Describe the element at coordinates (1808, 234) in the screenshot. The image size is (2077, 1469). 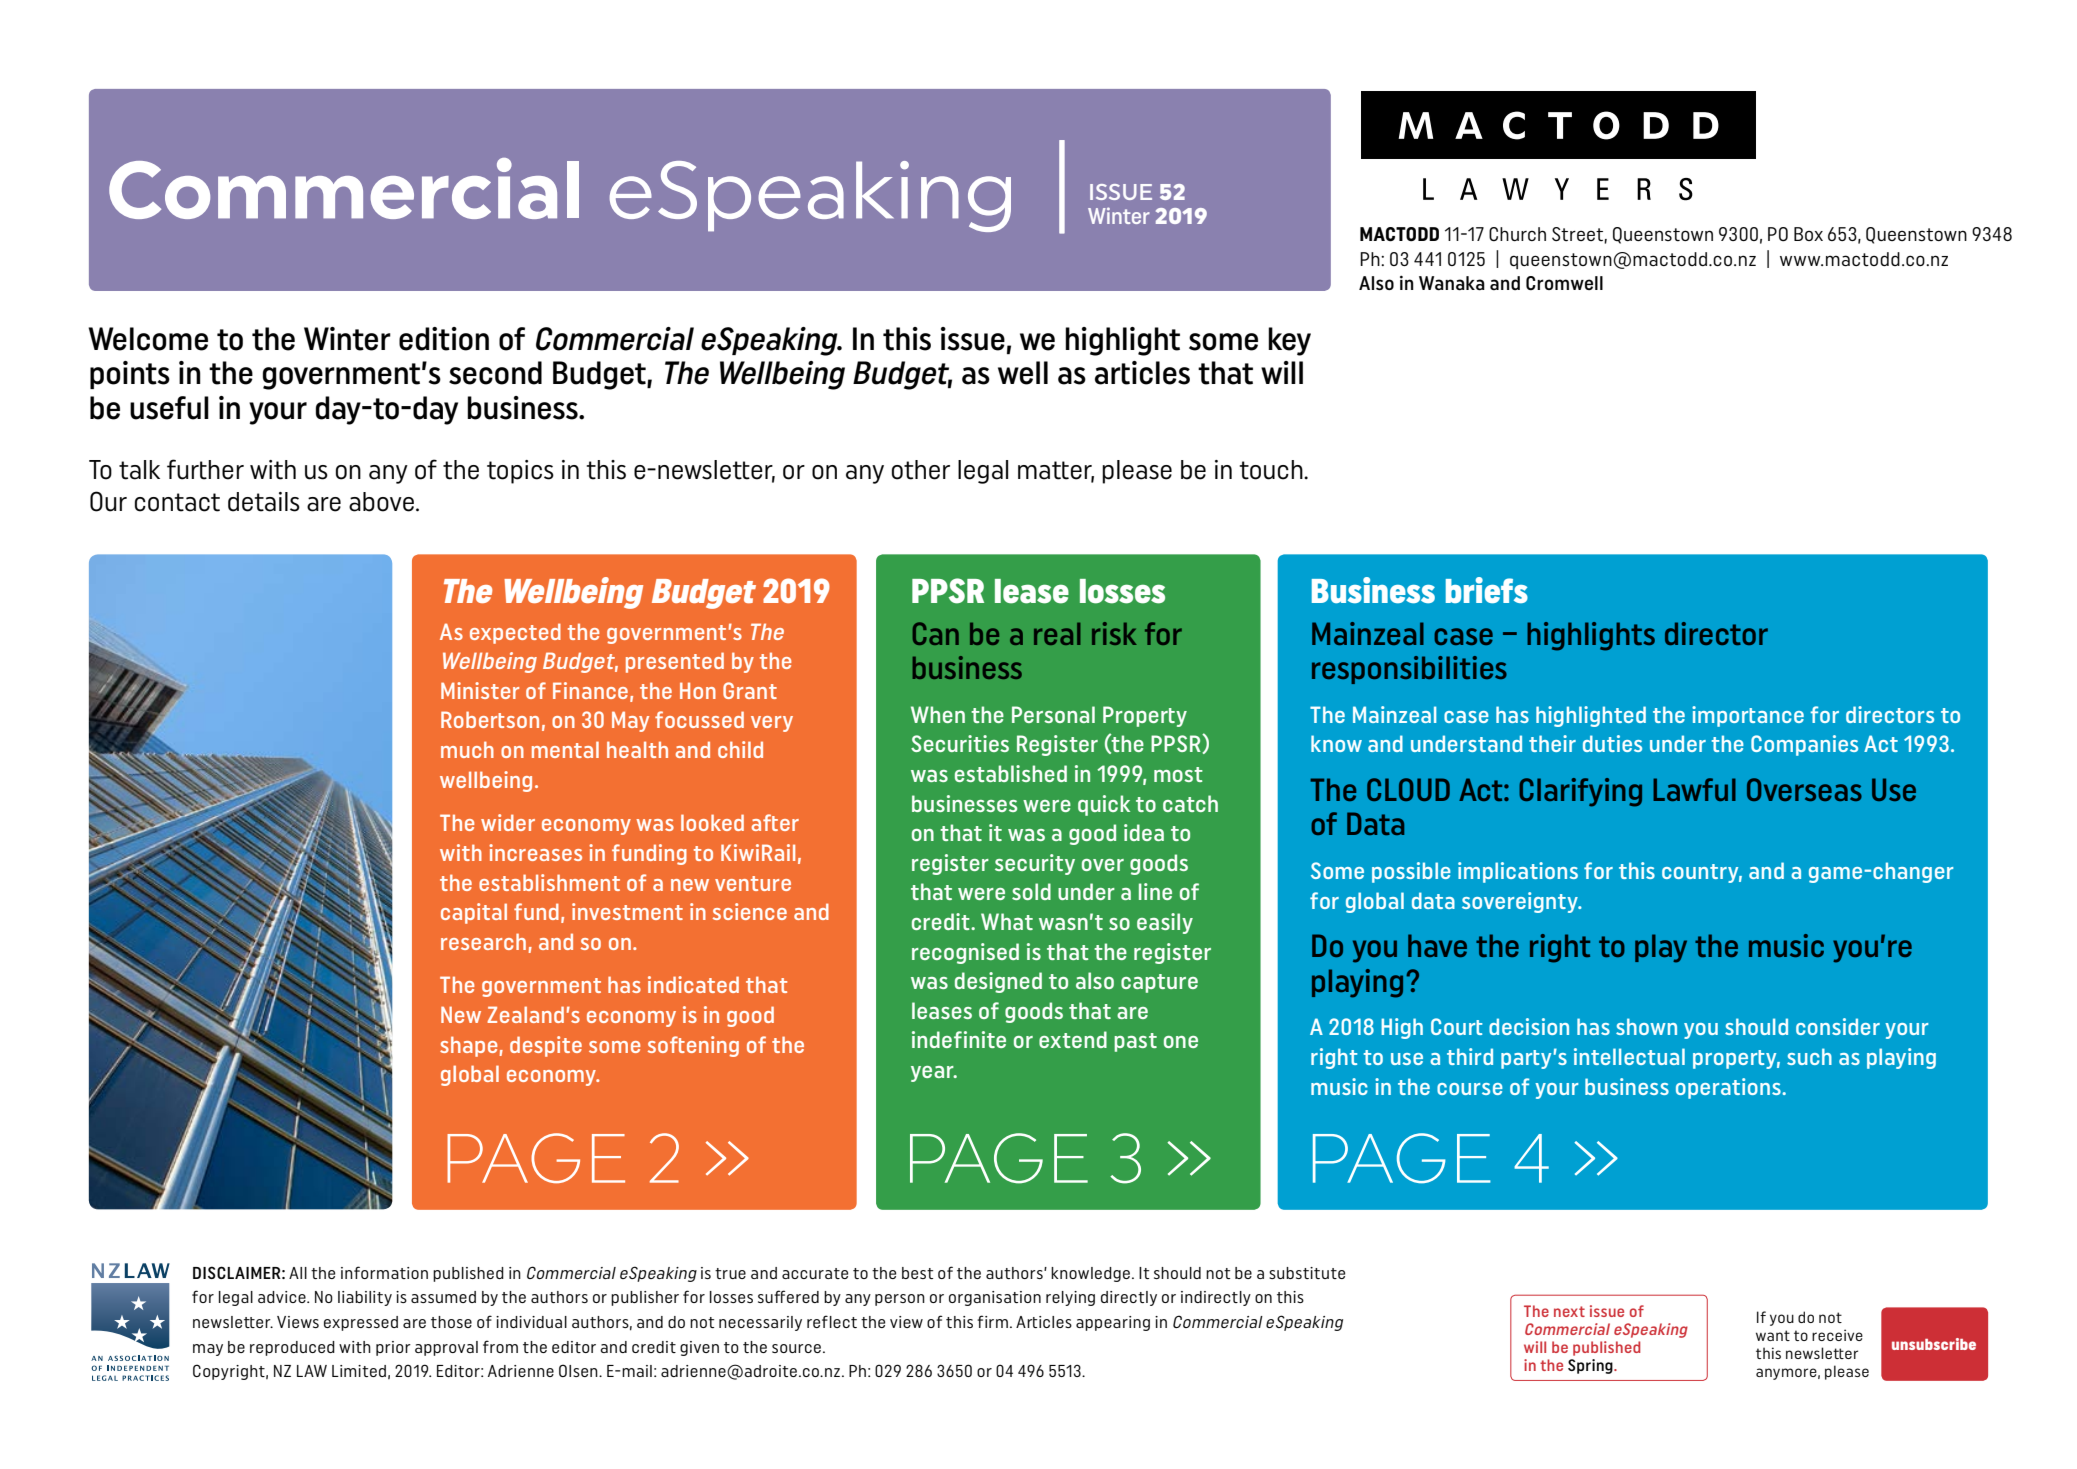
I see `Box` at that location.
